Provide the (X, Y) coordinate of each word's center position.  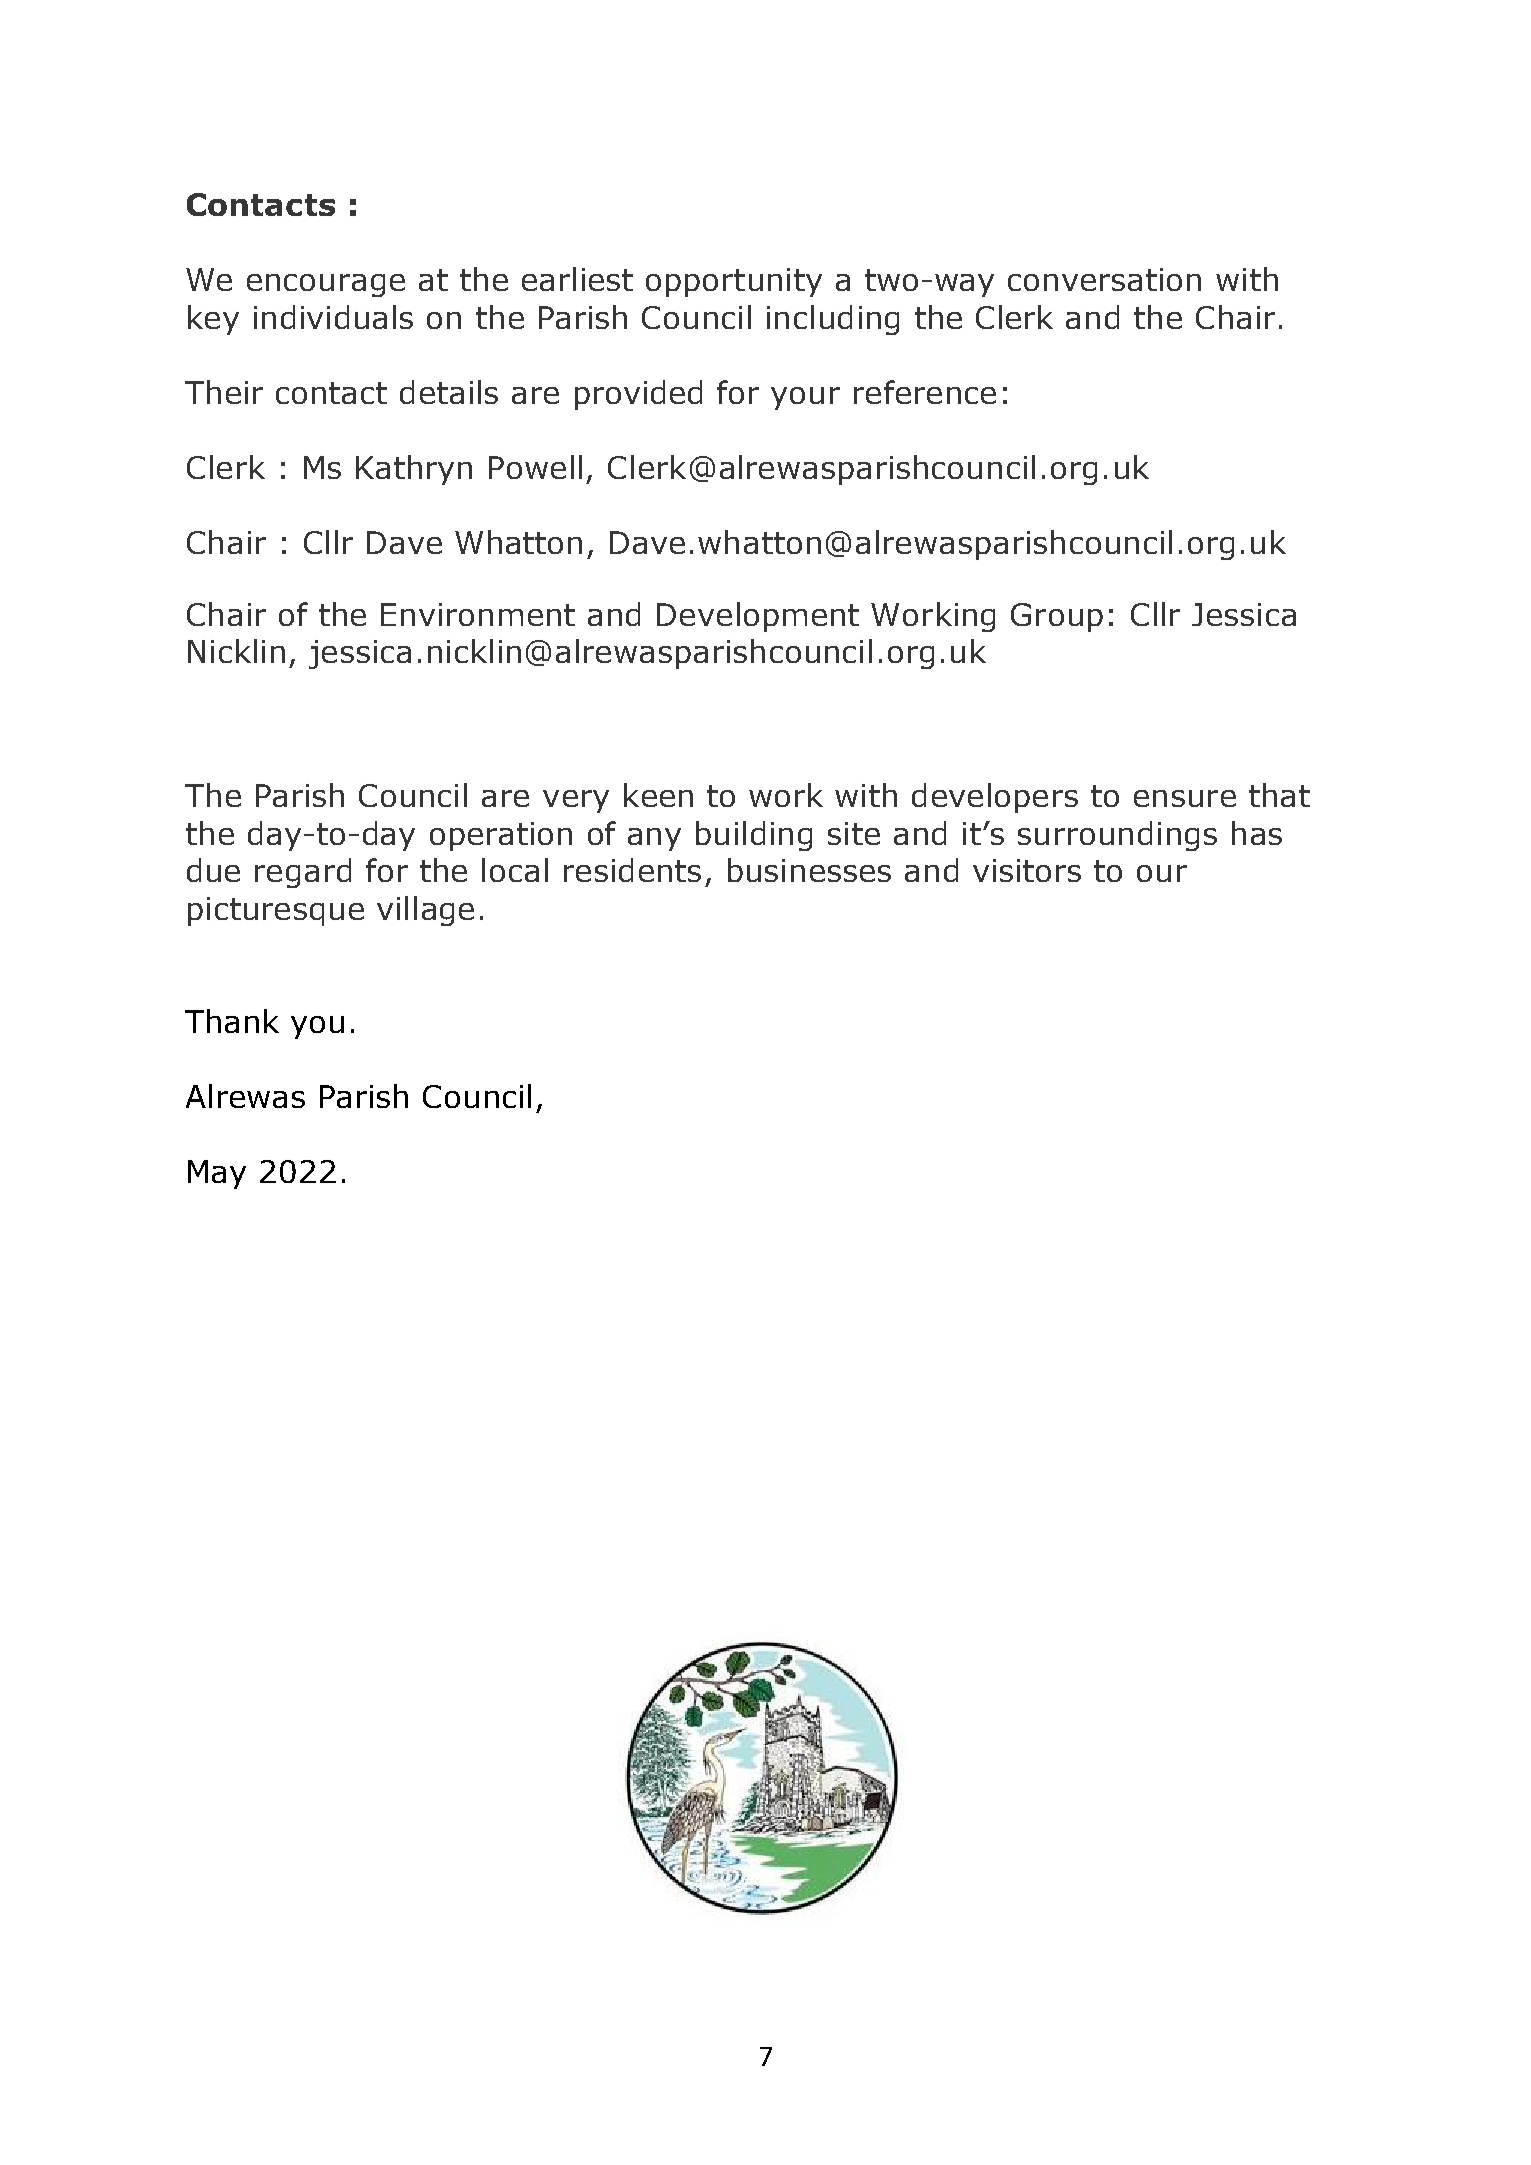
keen (658, 795)
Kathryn (414, 470)
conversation (1104, 279)
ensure (1185, 798)
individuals (333, 317)
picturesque (276, 911)
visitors (1027, 870)
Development (758, 617)
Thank (232, 1021)
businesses (809, 870)
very (576, 801)
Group (1057, 617)
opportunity (734, 282)
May (217, 1174)
